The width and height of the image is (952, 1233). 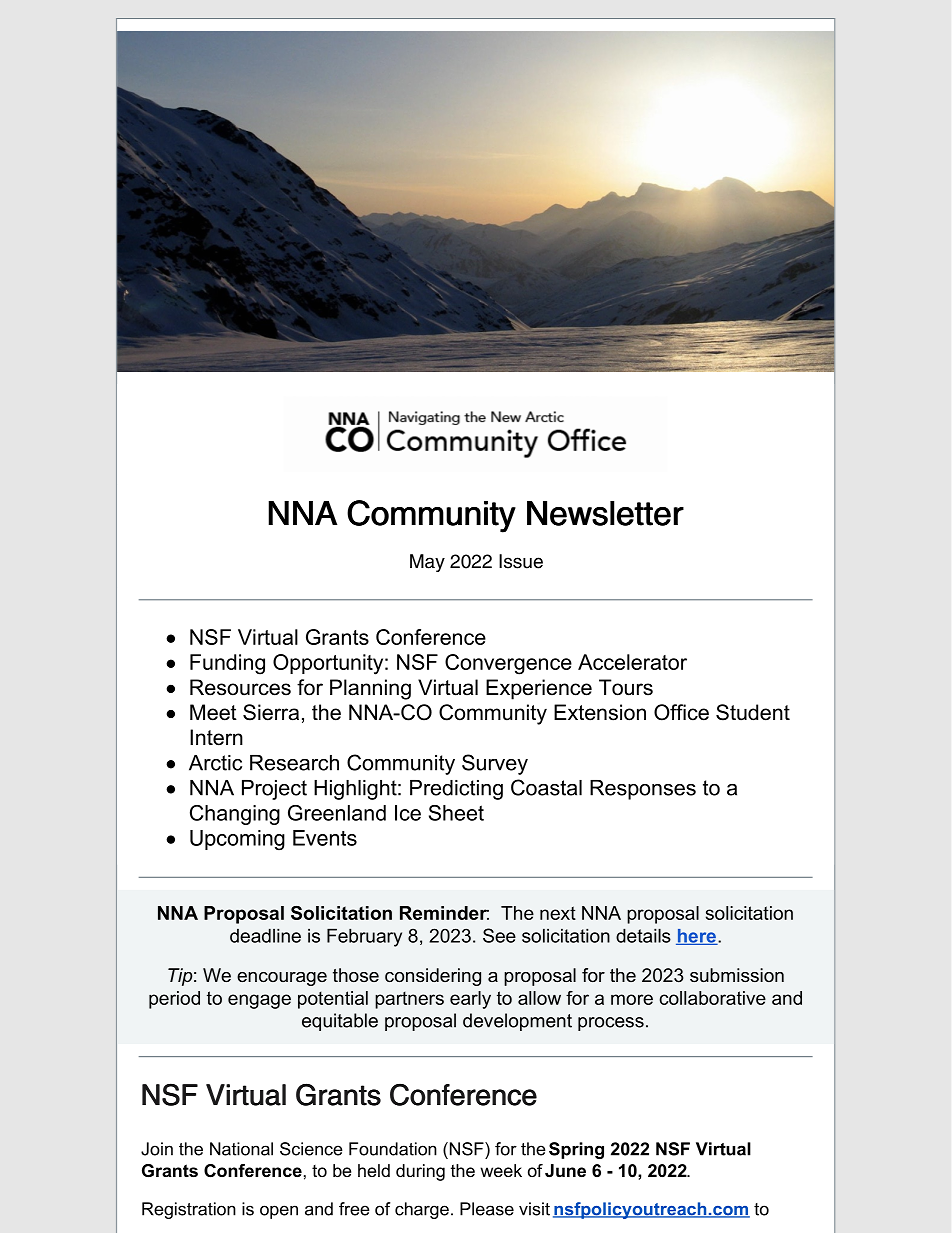 I want to click on Registration, so click(x=189, y=1210).
